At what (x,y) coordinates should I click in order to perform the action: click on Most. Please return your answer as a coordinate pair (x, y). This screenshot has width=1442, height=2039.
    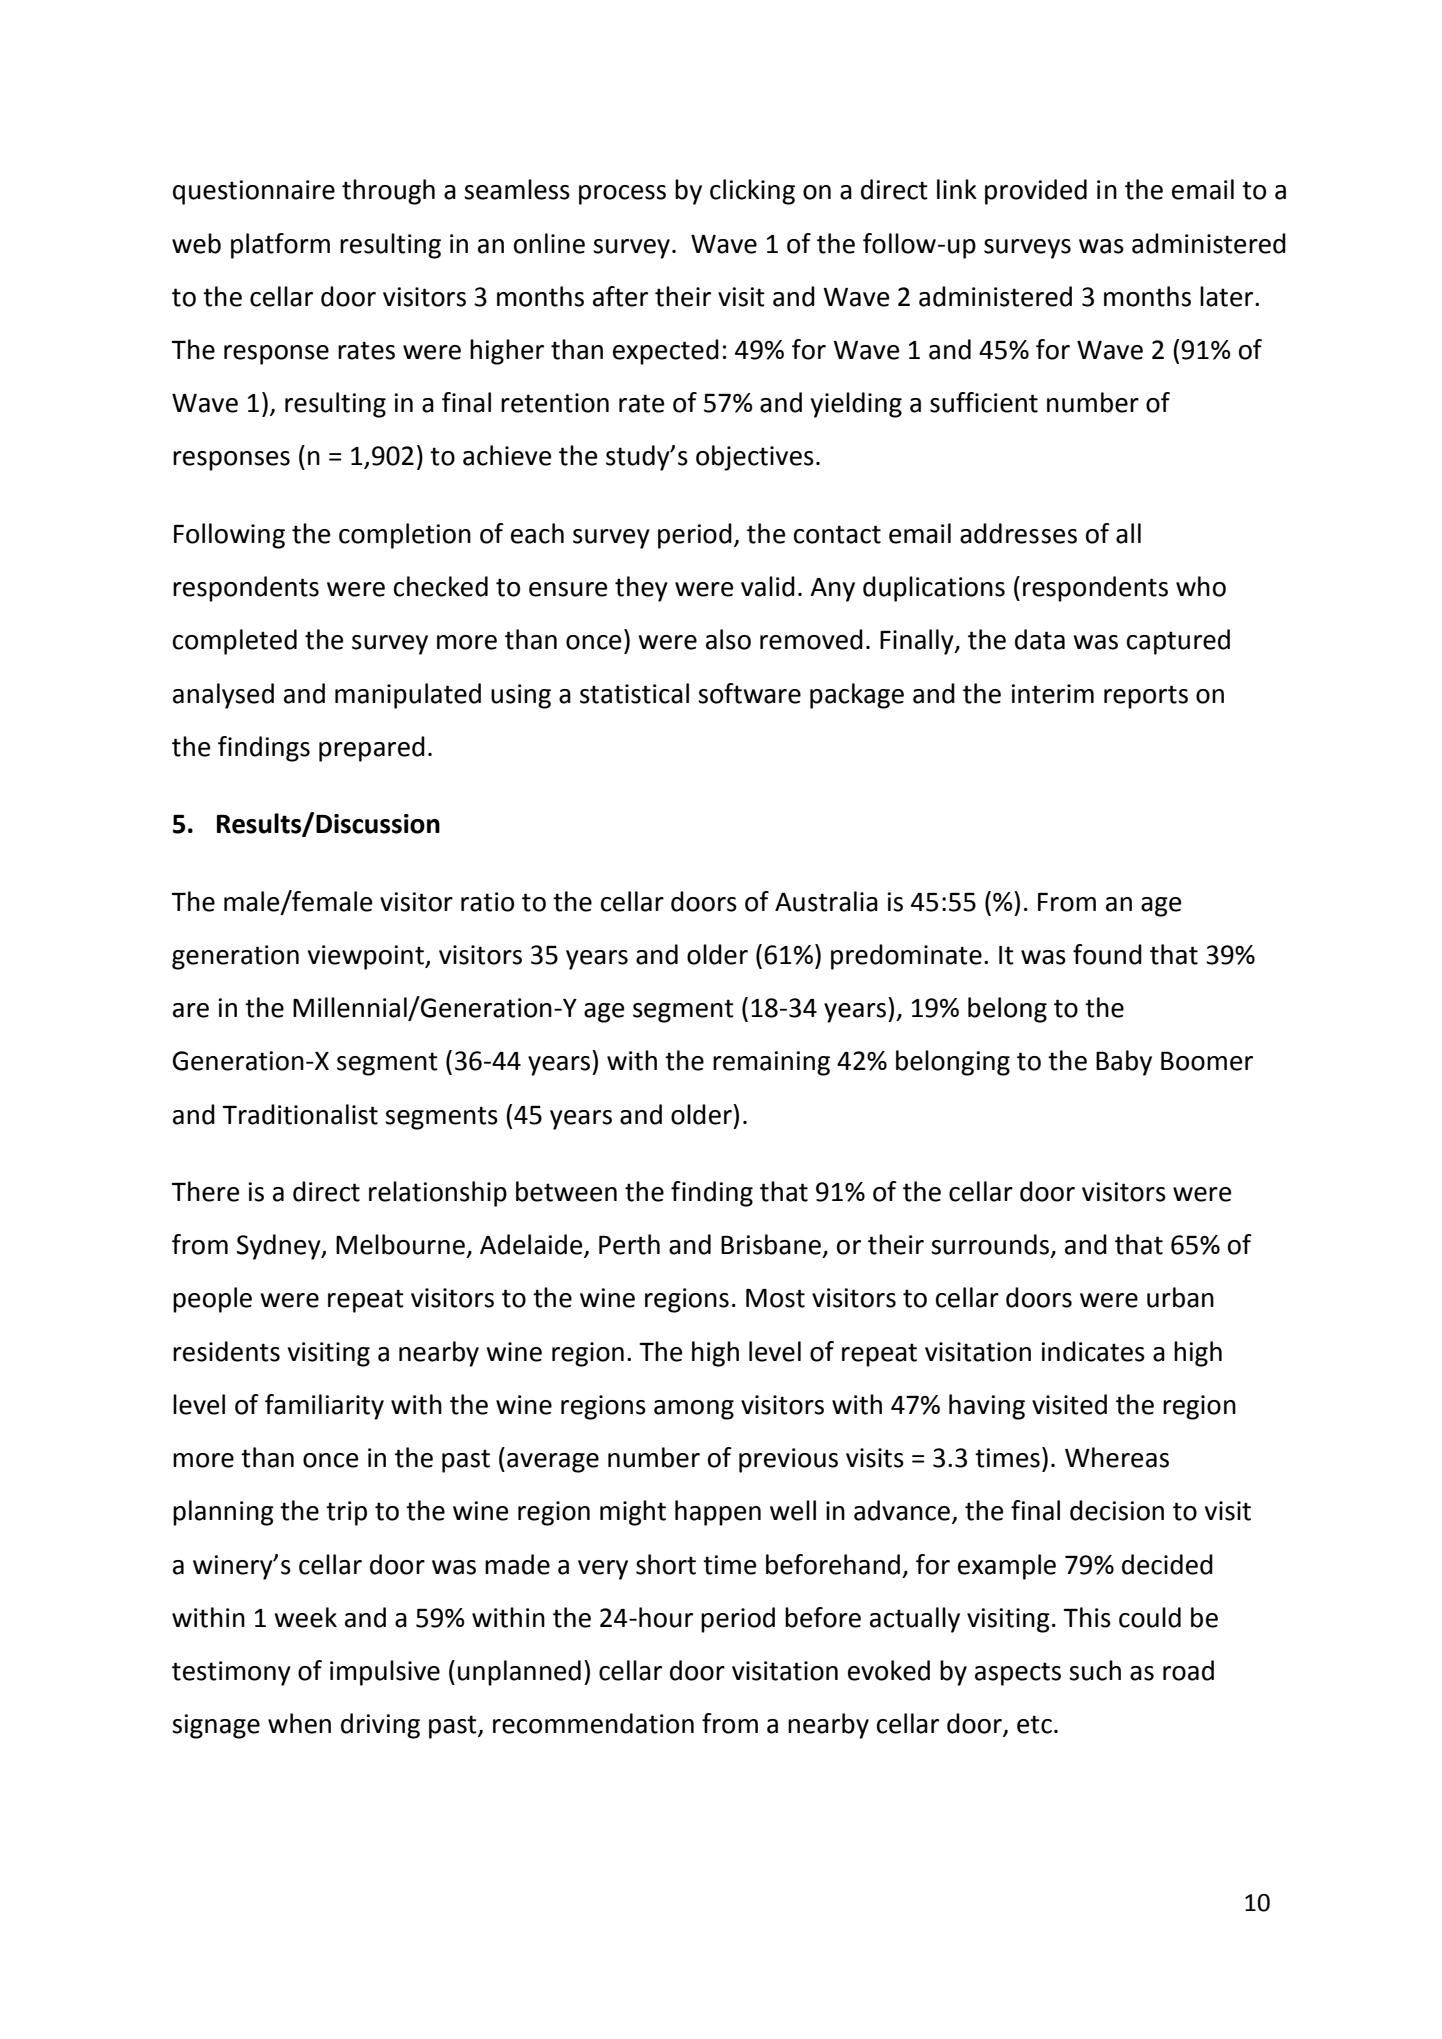
    Looking at the image, I should click on (775, 1298).
